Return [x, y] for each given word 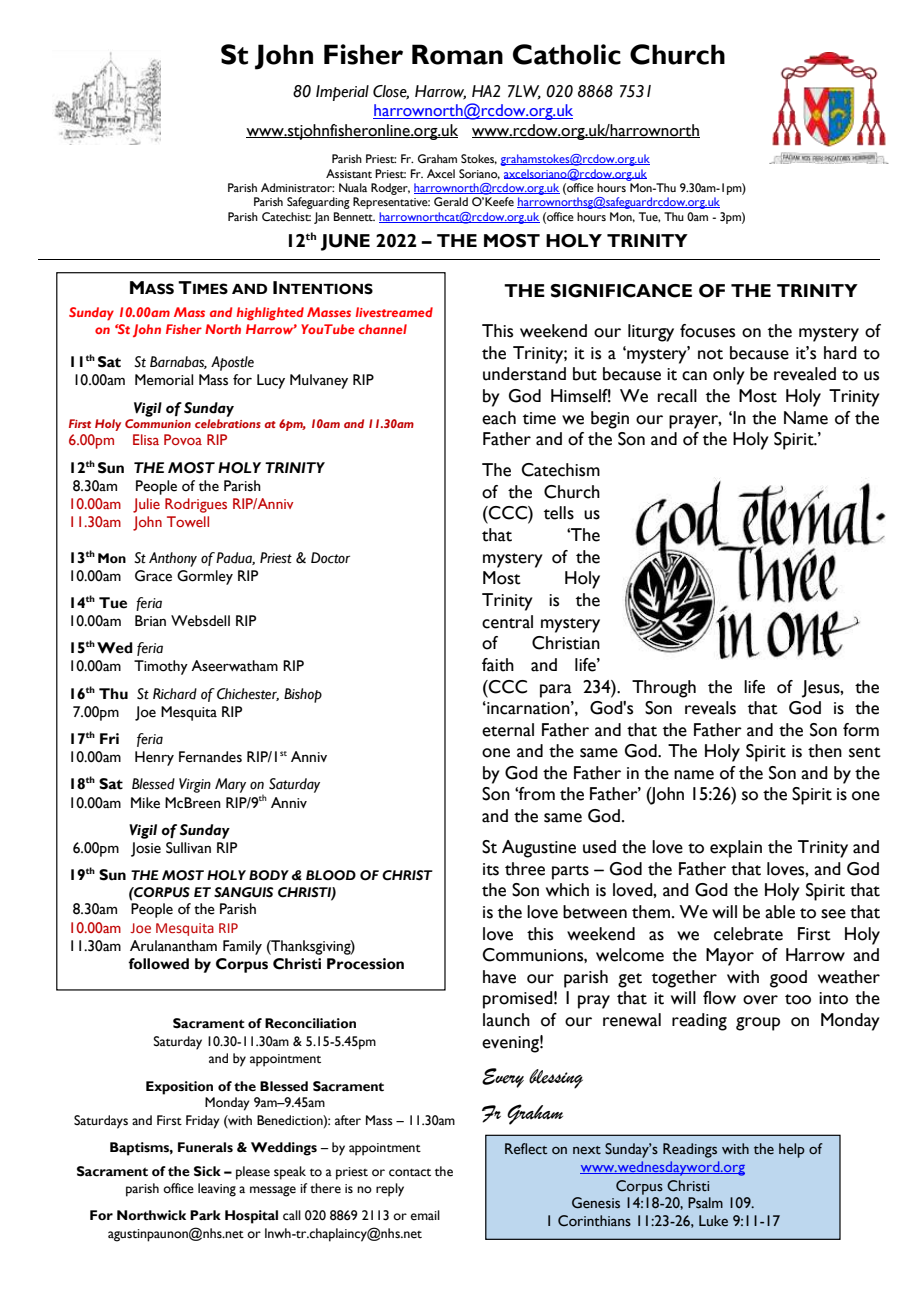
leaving [217, 1190]
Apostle [232, 363]
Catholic [567, 54]
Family [242, 947]
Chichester [248, 694]
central [507, 622]
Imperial [342, 93]
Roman [457, 54]
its [491, 869]
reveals [710, 708]
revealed [805, 374]
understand [524, 374]
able [780, 912]
